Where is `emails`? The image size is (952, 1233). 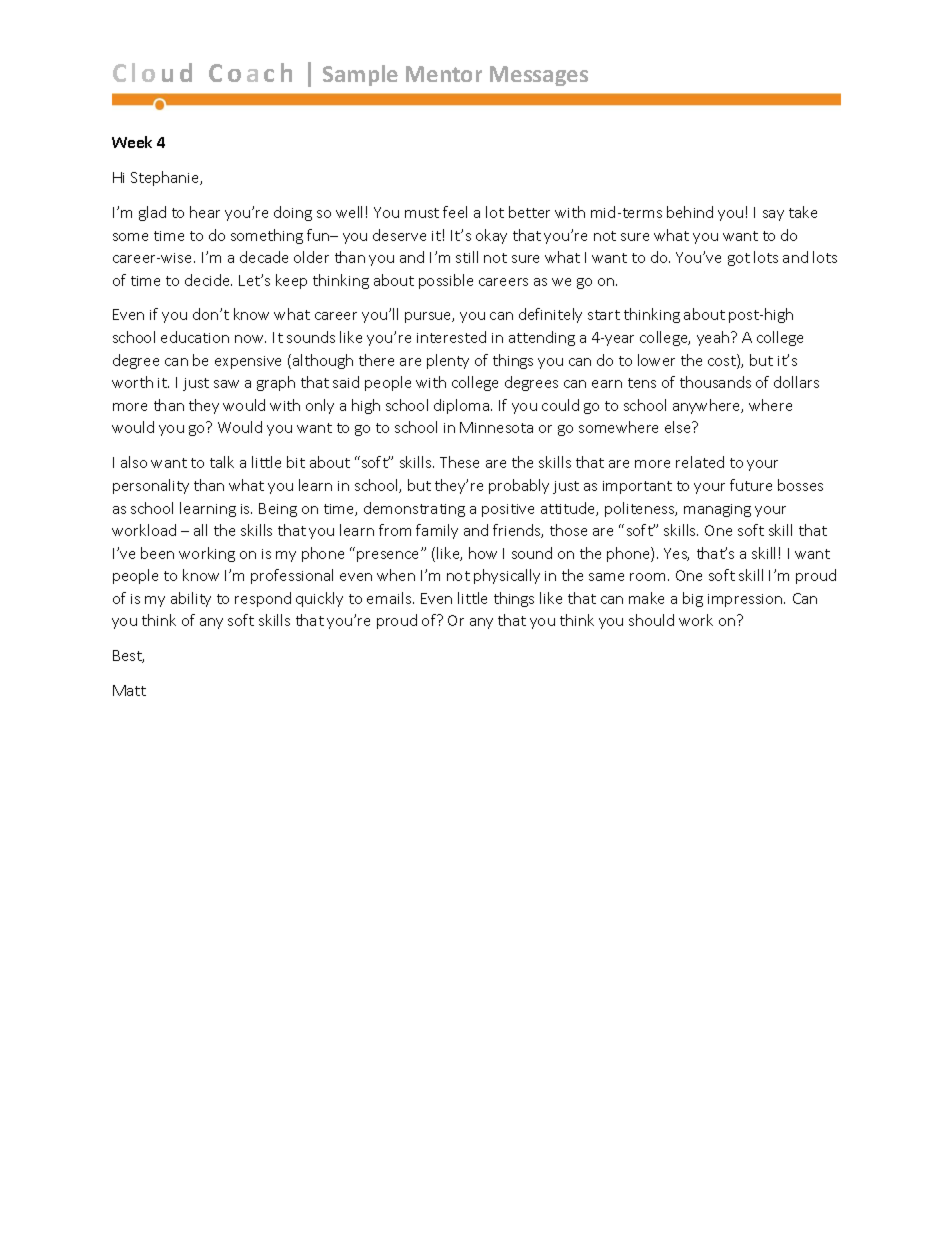 emails is located at coordinates (390, 598).
